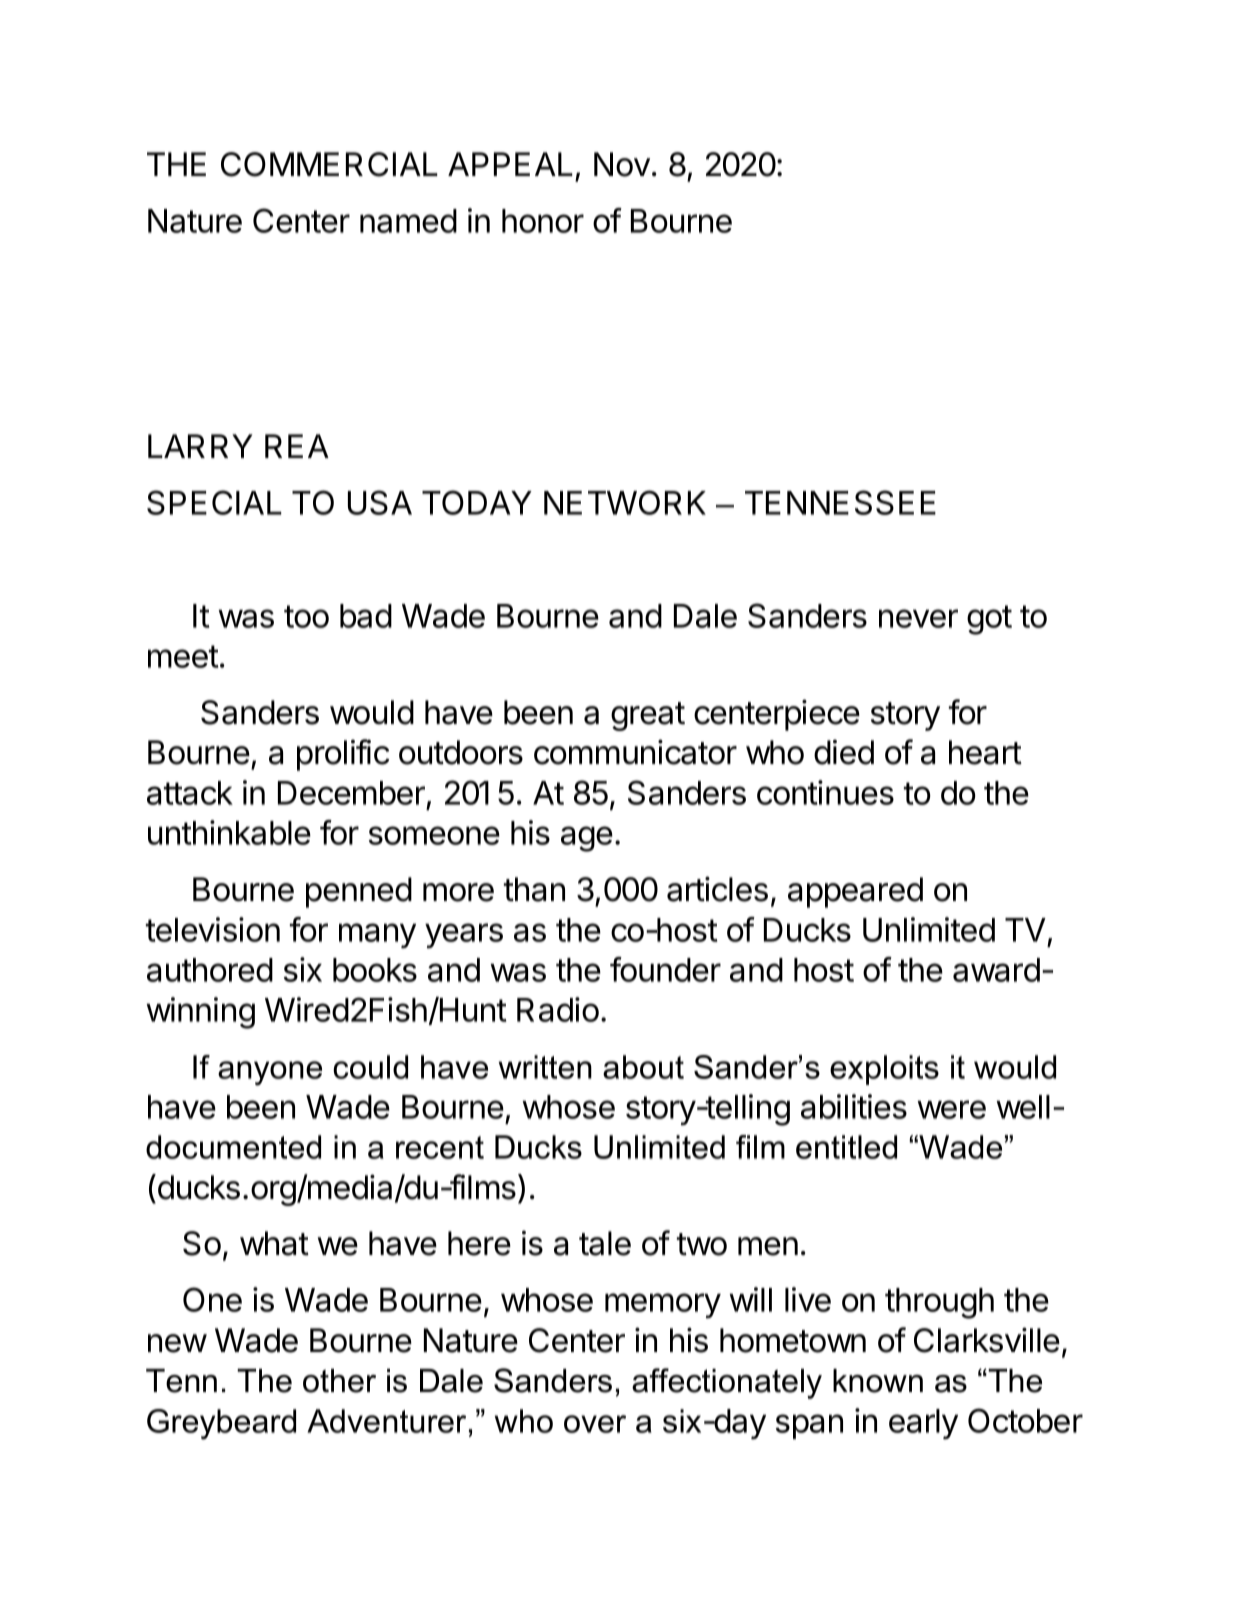 The image size is (1239, 1604). What do you see at coordinates (855, 892) in the document?
I see `appeared` at bounding box center [855, 892].
